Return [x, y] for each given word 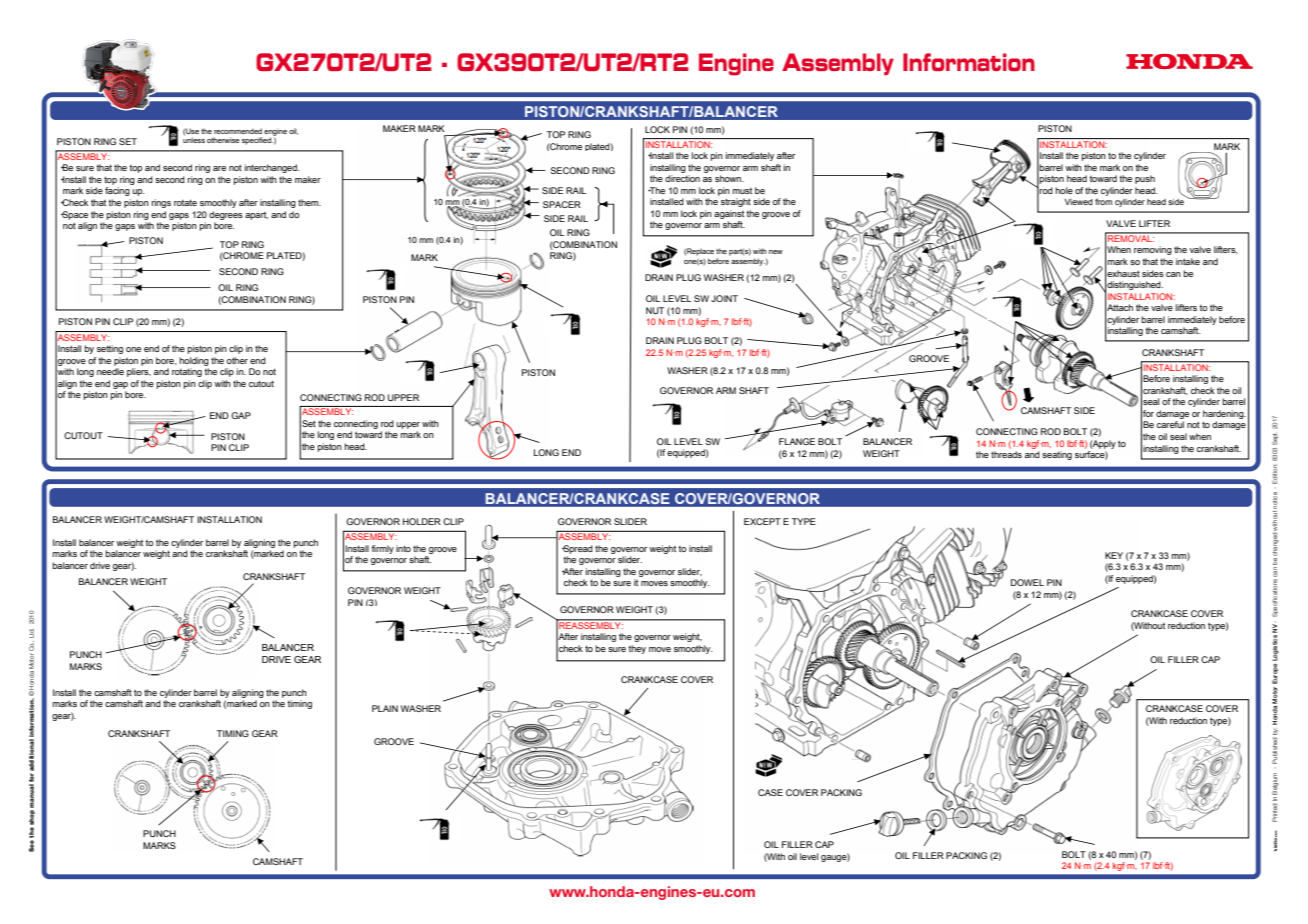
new [776, 252]
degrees [226, 215]
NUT [655, 310]
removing [1153, 250]
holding [194, 361]
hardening [1224, 414]
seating [1057, 455]
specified [257, 141]
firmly [382, 549]
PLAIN [385, 708]
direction [682, 178]
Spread [577, 549]
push [1145, 179]
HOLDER [422, 521]
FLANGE [797, 441]
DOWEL [1027, 582]
